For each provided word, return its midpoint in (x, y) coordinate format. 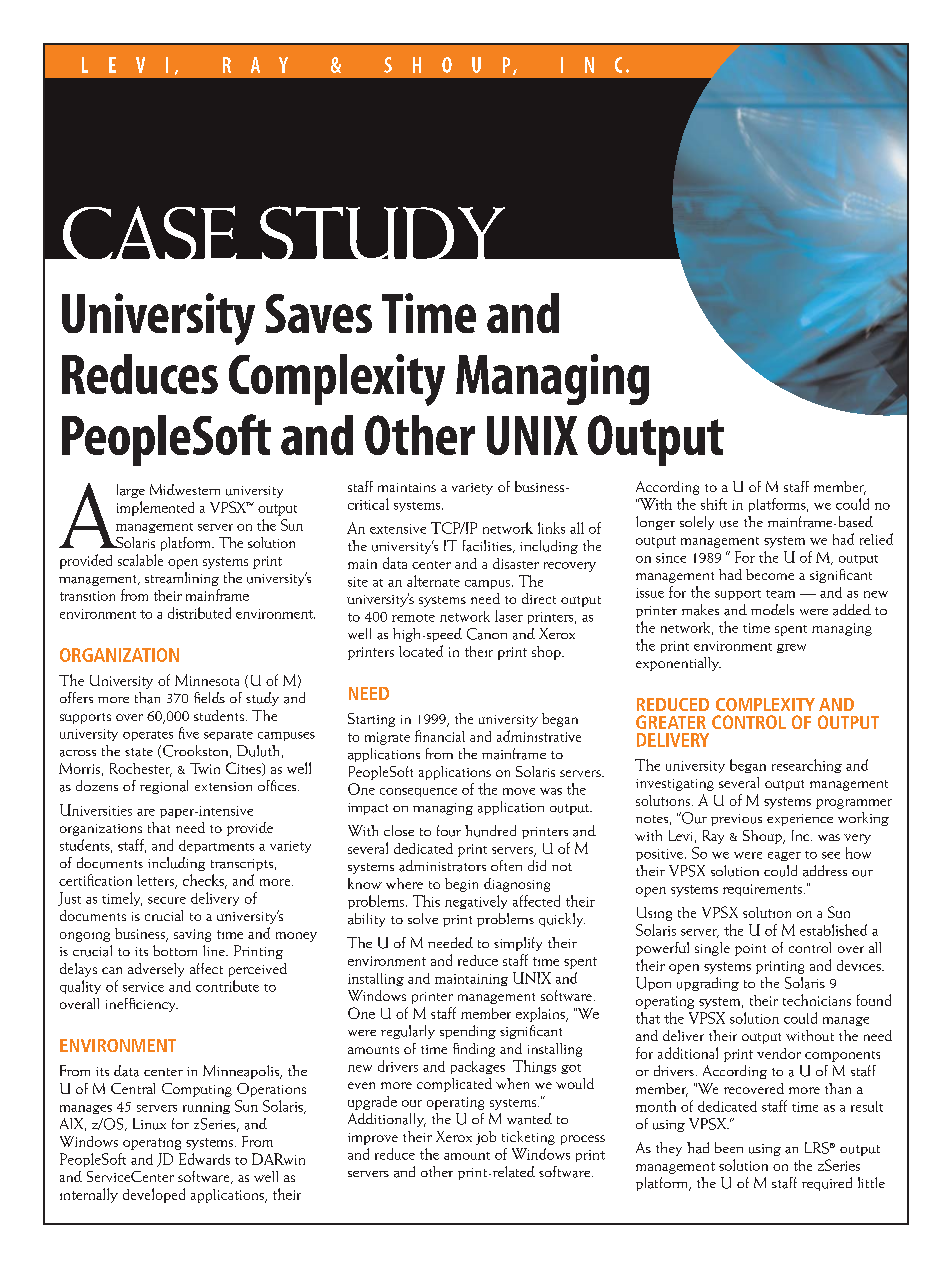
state (139, 752)
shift (714, 504)
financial (440, 736)
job (486, 1138)
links (551, 528)
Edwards (204, 1159)
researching (807, 766)
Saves (318, 313)
